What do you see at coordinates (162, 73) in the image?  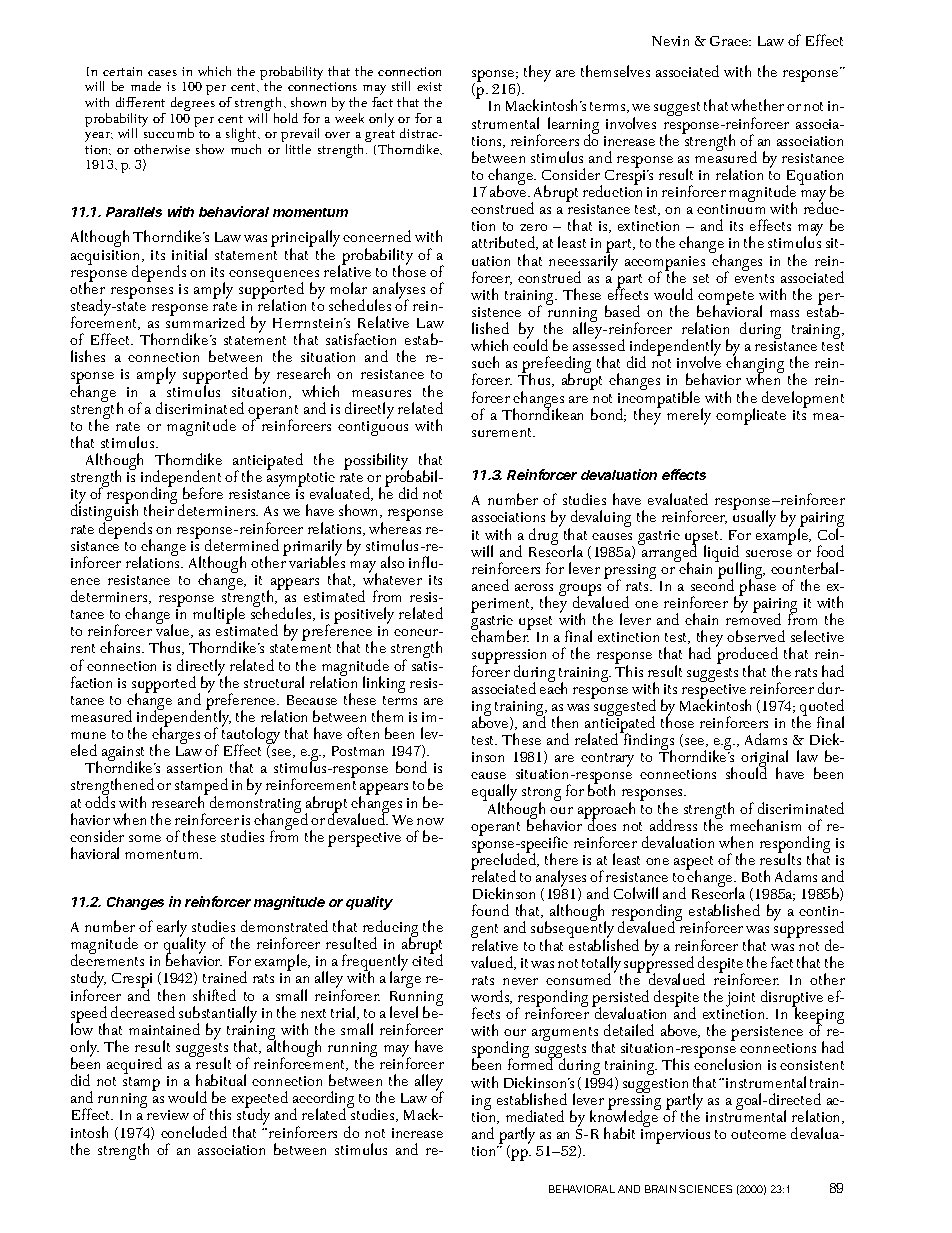 I see `cases` at bounding box center [162, 73].
